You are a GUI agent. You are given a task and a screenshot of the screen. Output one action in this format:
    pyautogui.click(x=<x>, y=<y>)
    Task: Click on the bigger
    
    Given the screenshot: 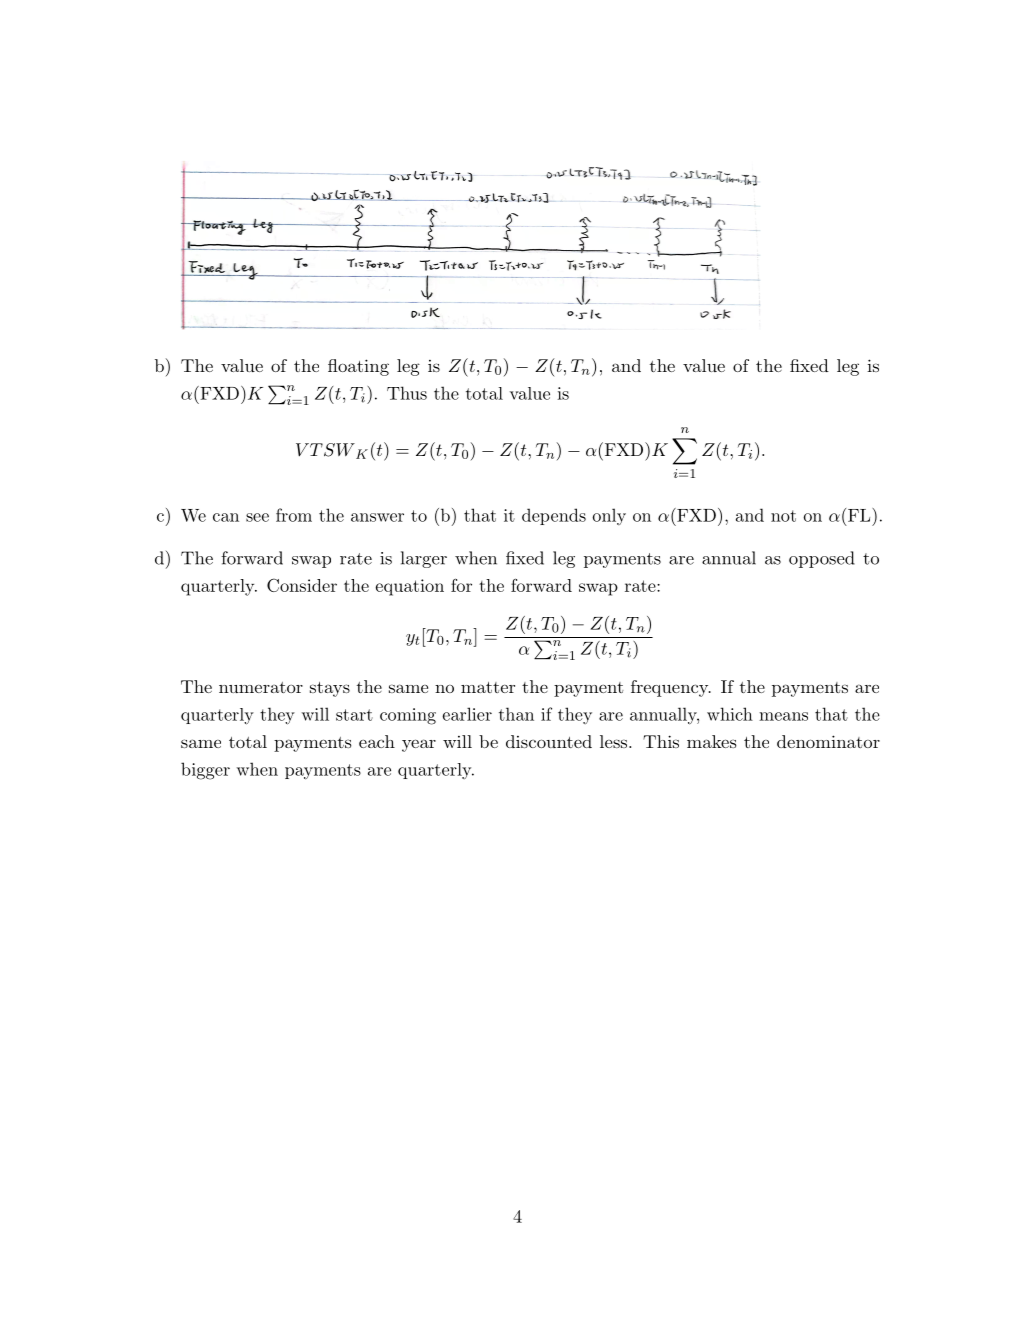 What is the action you would take?
    pyautogui.click(x=205, y=771)
